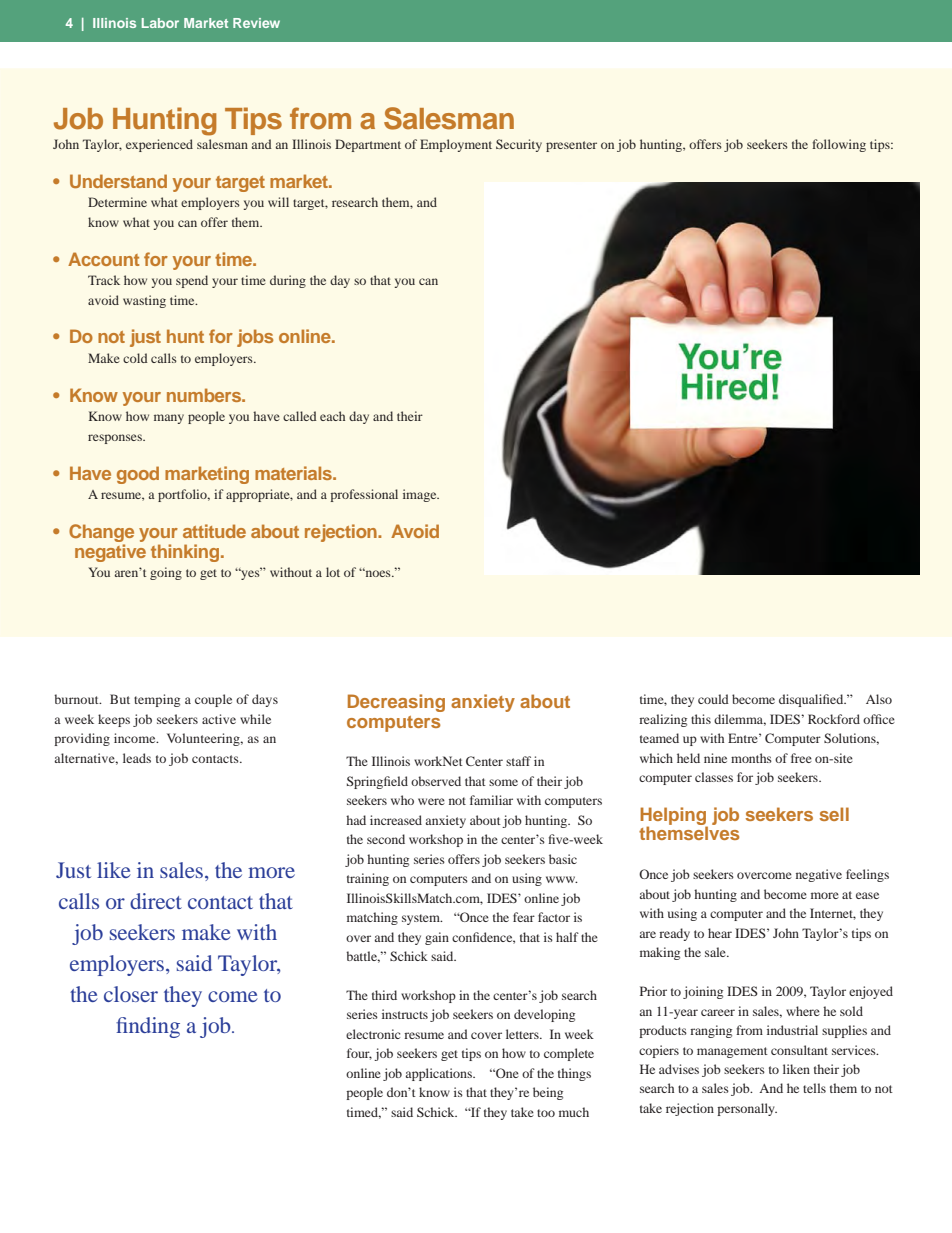 This image has height=1233, width=952. I want to click on Employment, so click(456, 145).
